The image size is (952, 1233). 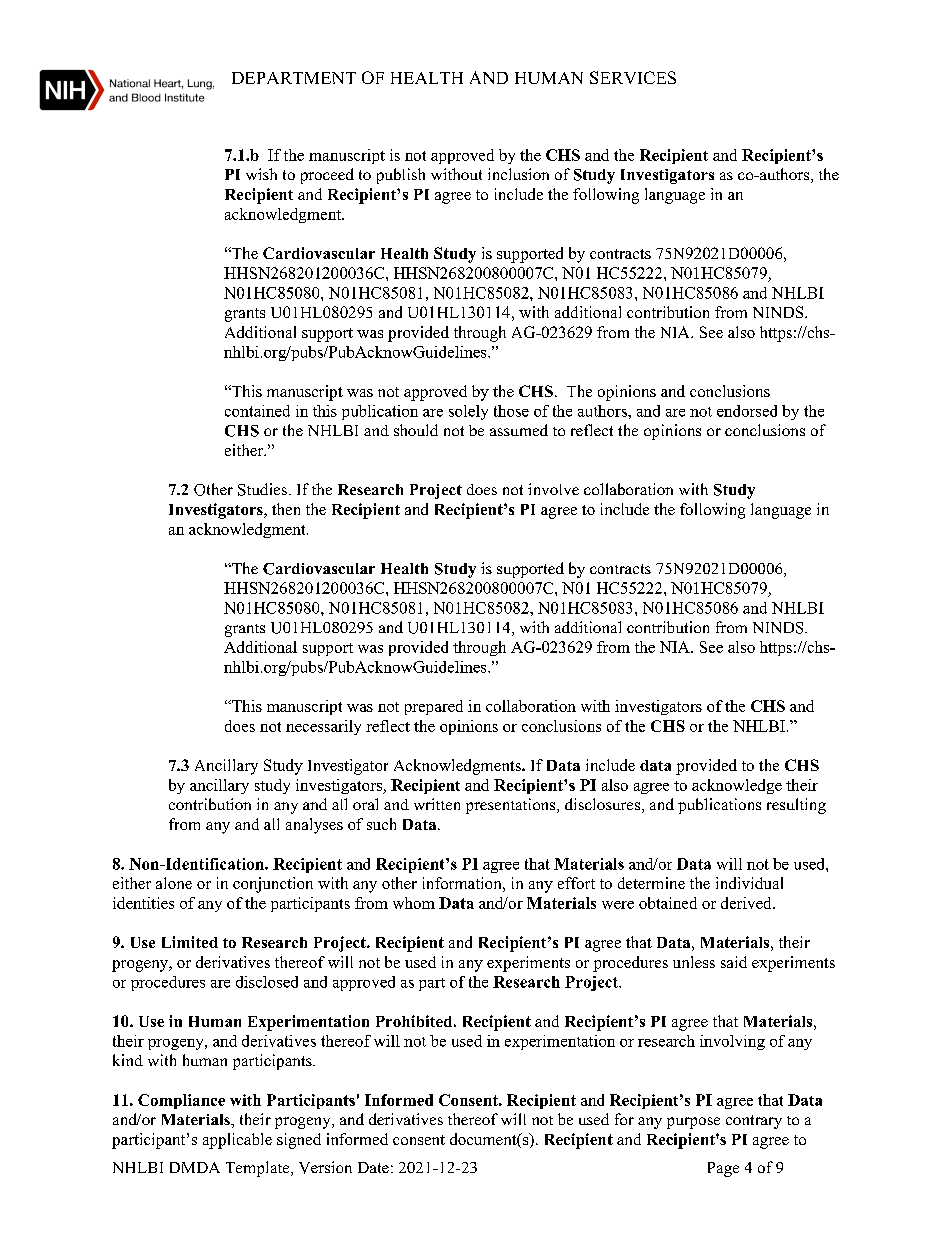 I want to click on inclusion, so click(x=518, y=174).
